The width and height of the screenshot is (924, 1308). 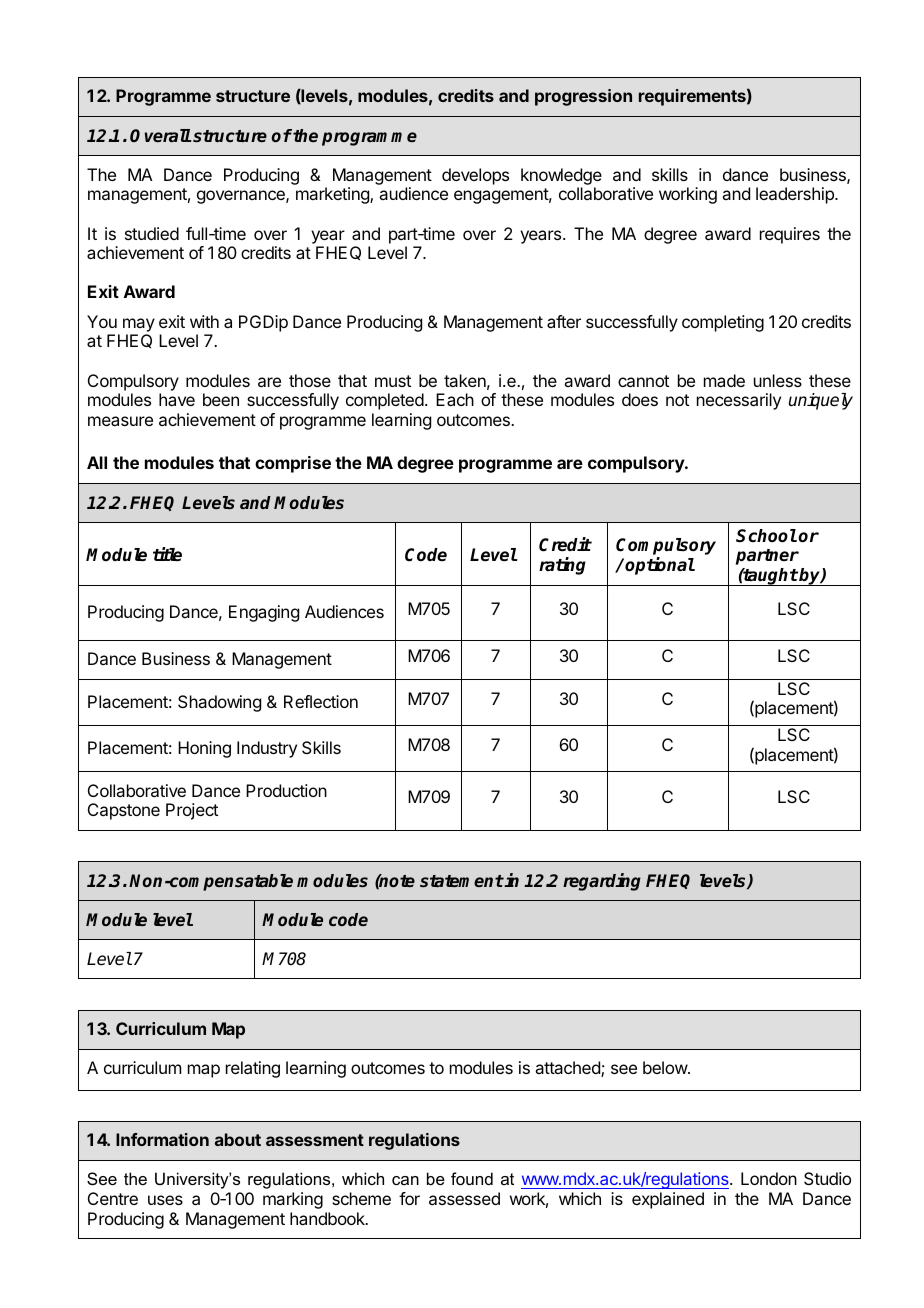 What do you see at coordinates (192, 811) in the screenshot?
I see `Project` at bounding box center [192, 811].
